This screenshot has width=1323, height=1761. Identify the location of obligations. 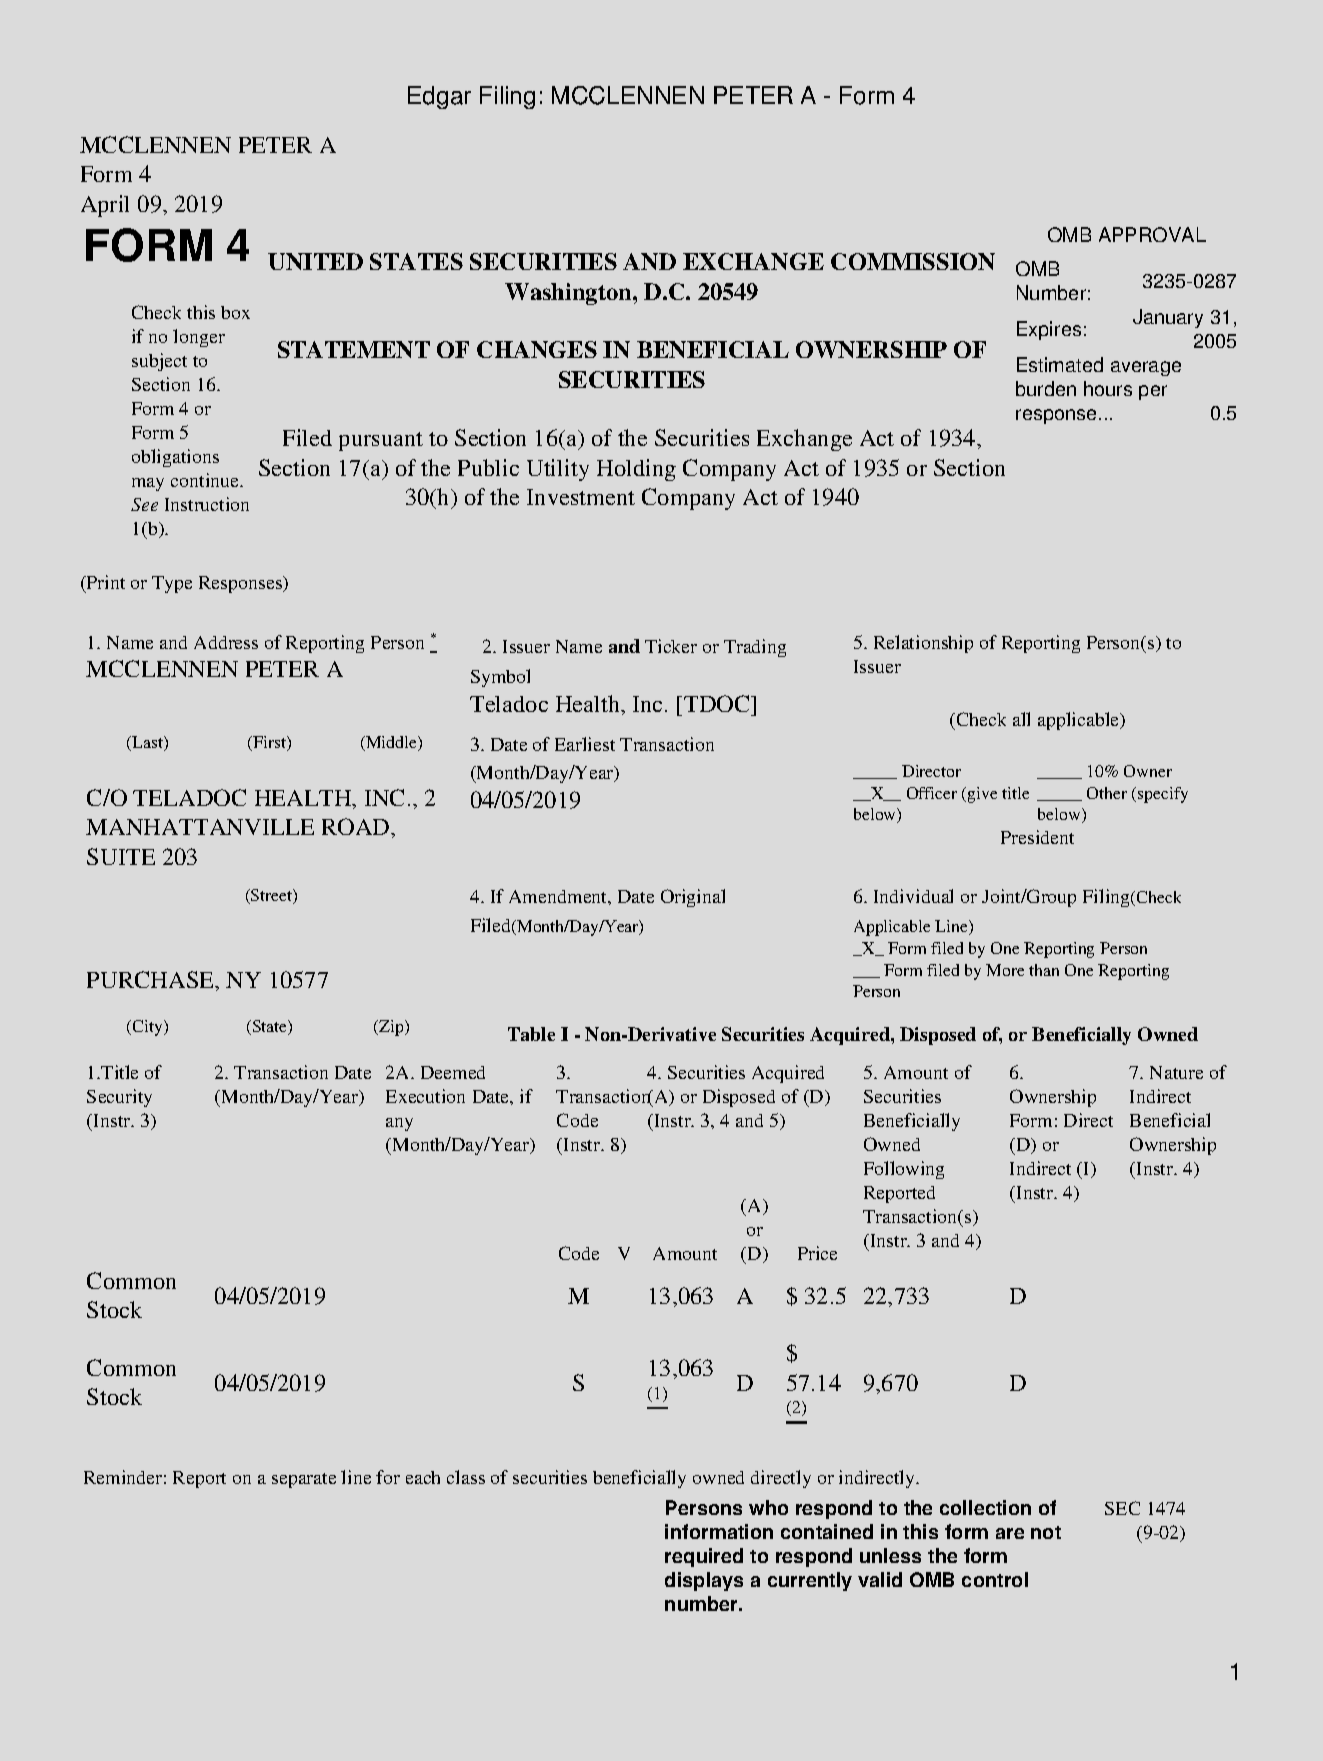
(175, 458).
